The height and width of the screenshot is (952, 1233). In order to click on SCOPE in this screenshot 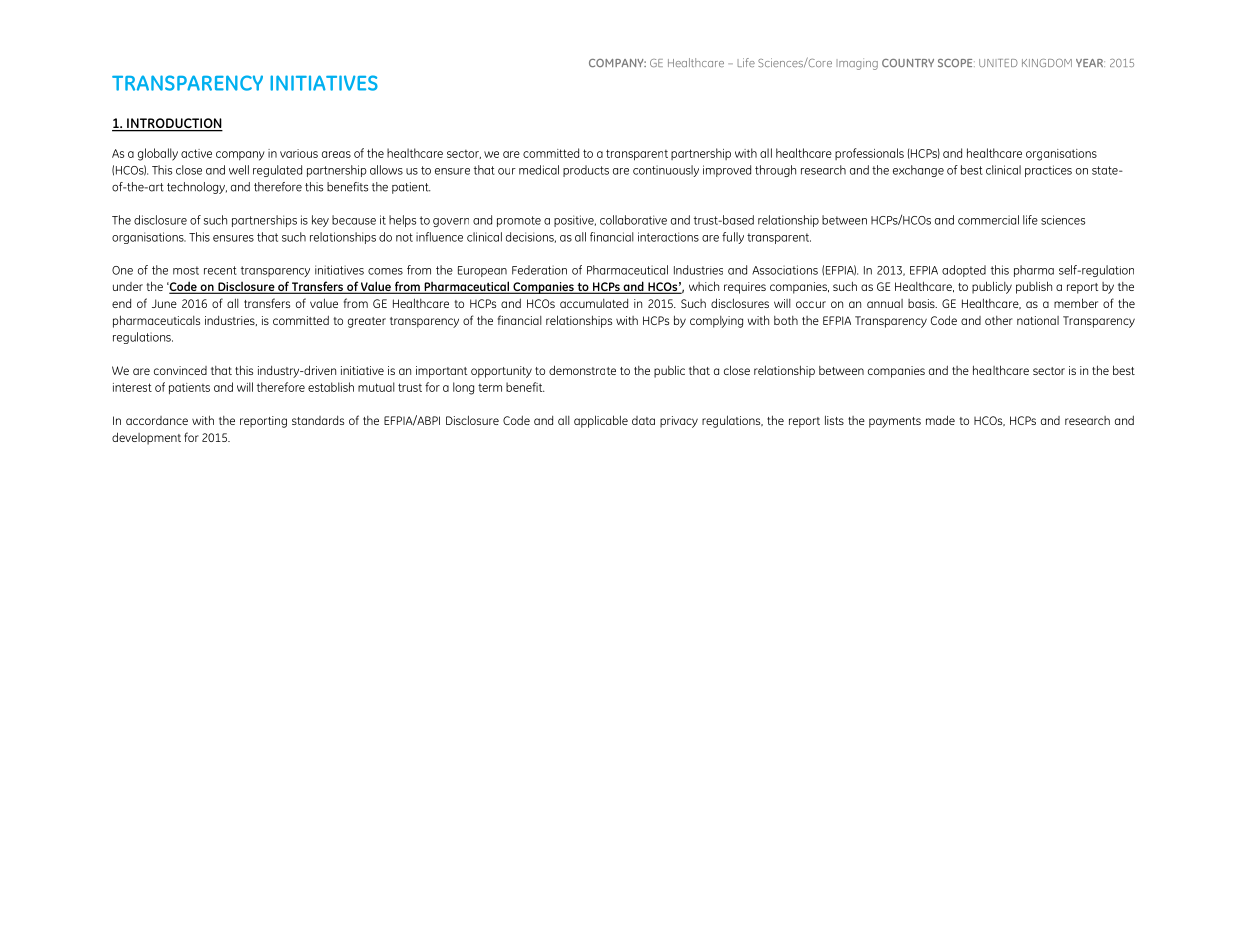, I will do `click(956, 63)`.
